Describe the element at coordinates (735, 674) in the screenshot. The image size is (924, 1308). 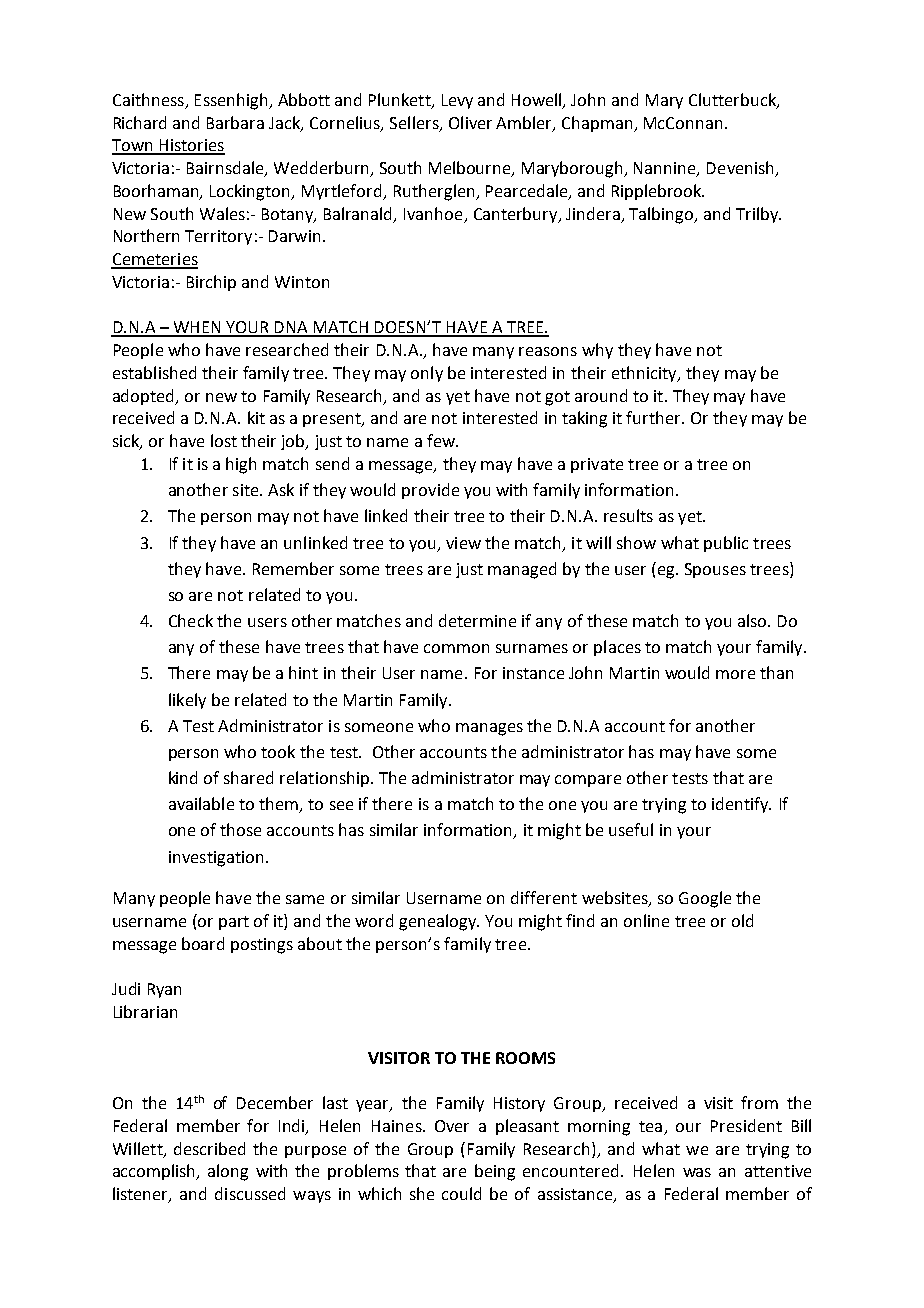
I see `more` at that location.
